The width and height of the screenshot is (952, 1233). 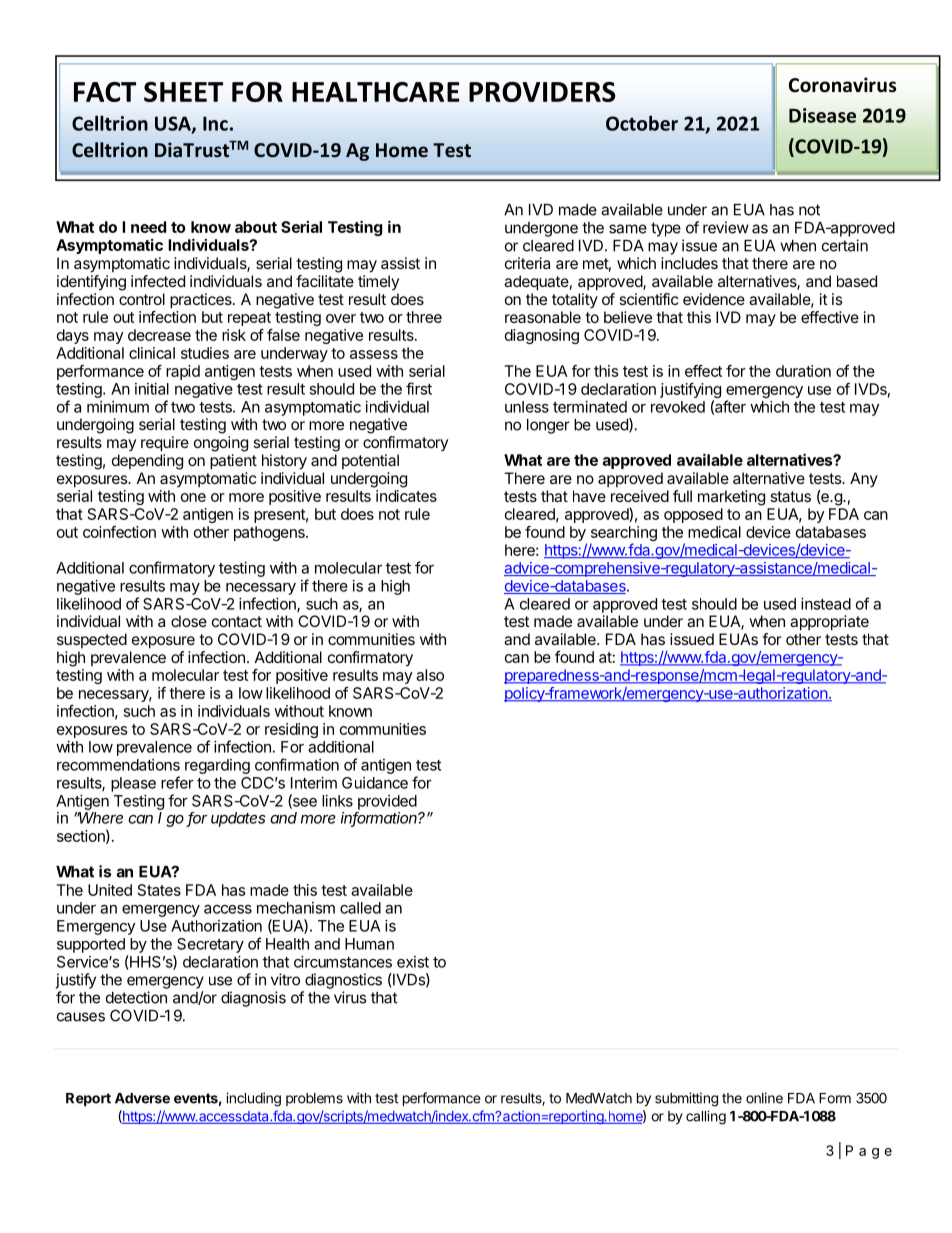 I want to click on Disease, so click(x=822, y=115).
